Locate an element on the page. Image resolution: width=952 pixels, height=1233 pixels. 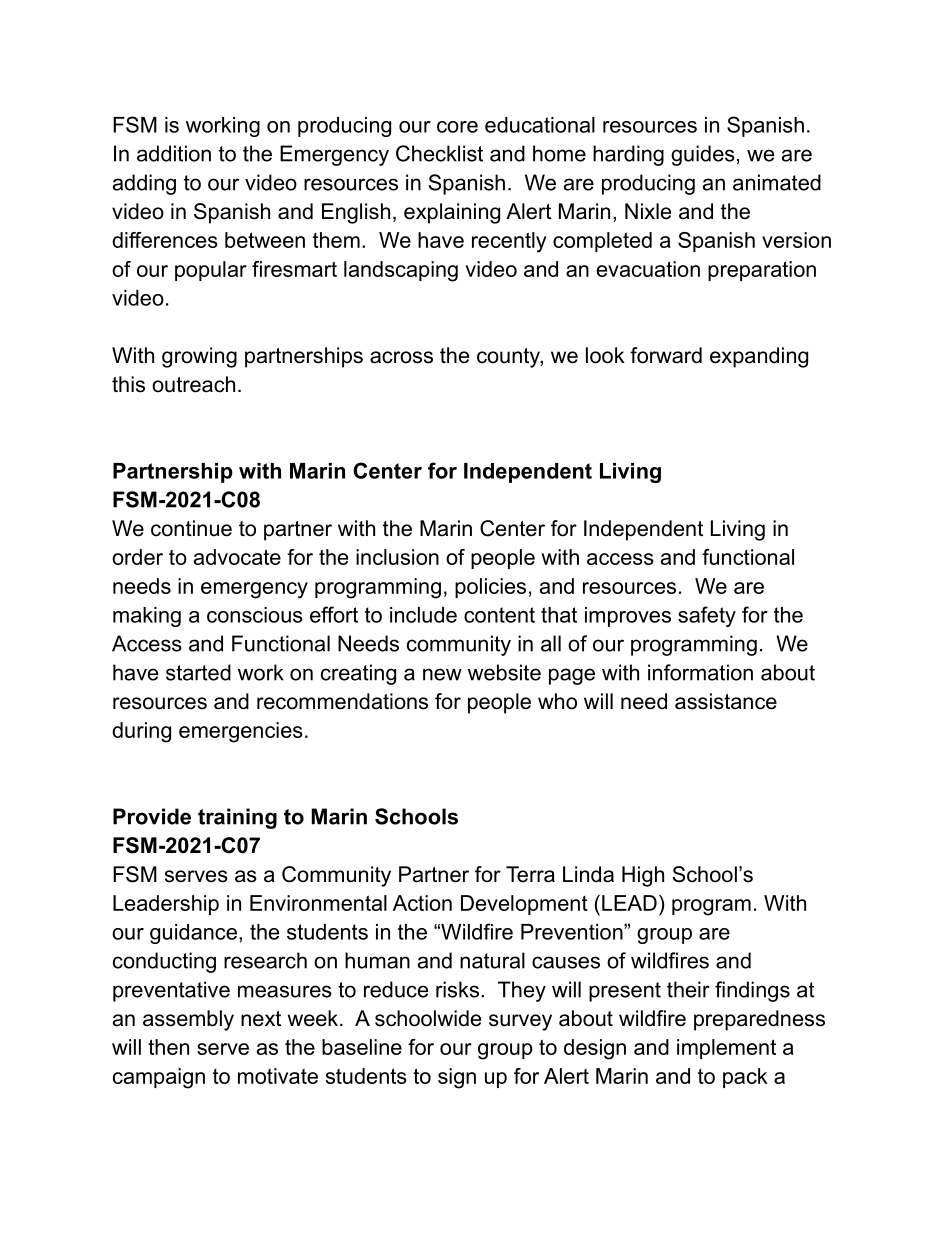
training is located at coordinates (237, 818).
